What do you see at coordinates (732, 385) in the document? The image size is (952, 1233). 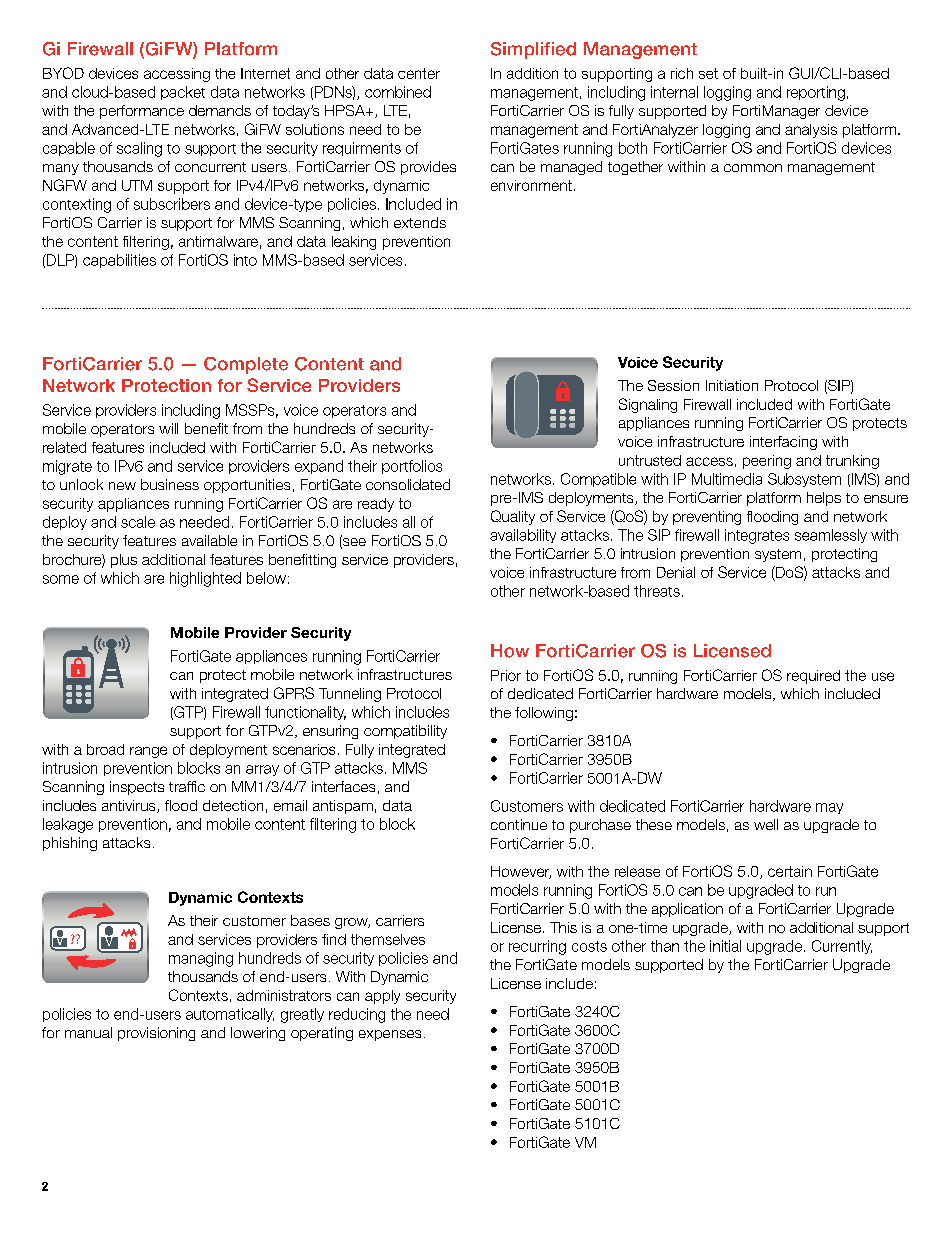 I see `Initiation` at bounding box center [732, 385].
